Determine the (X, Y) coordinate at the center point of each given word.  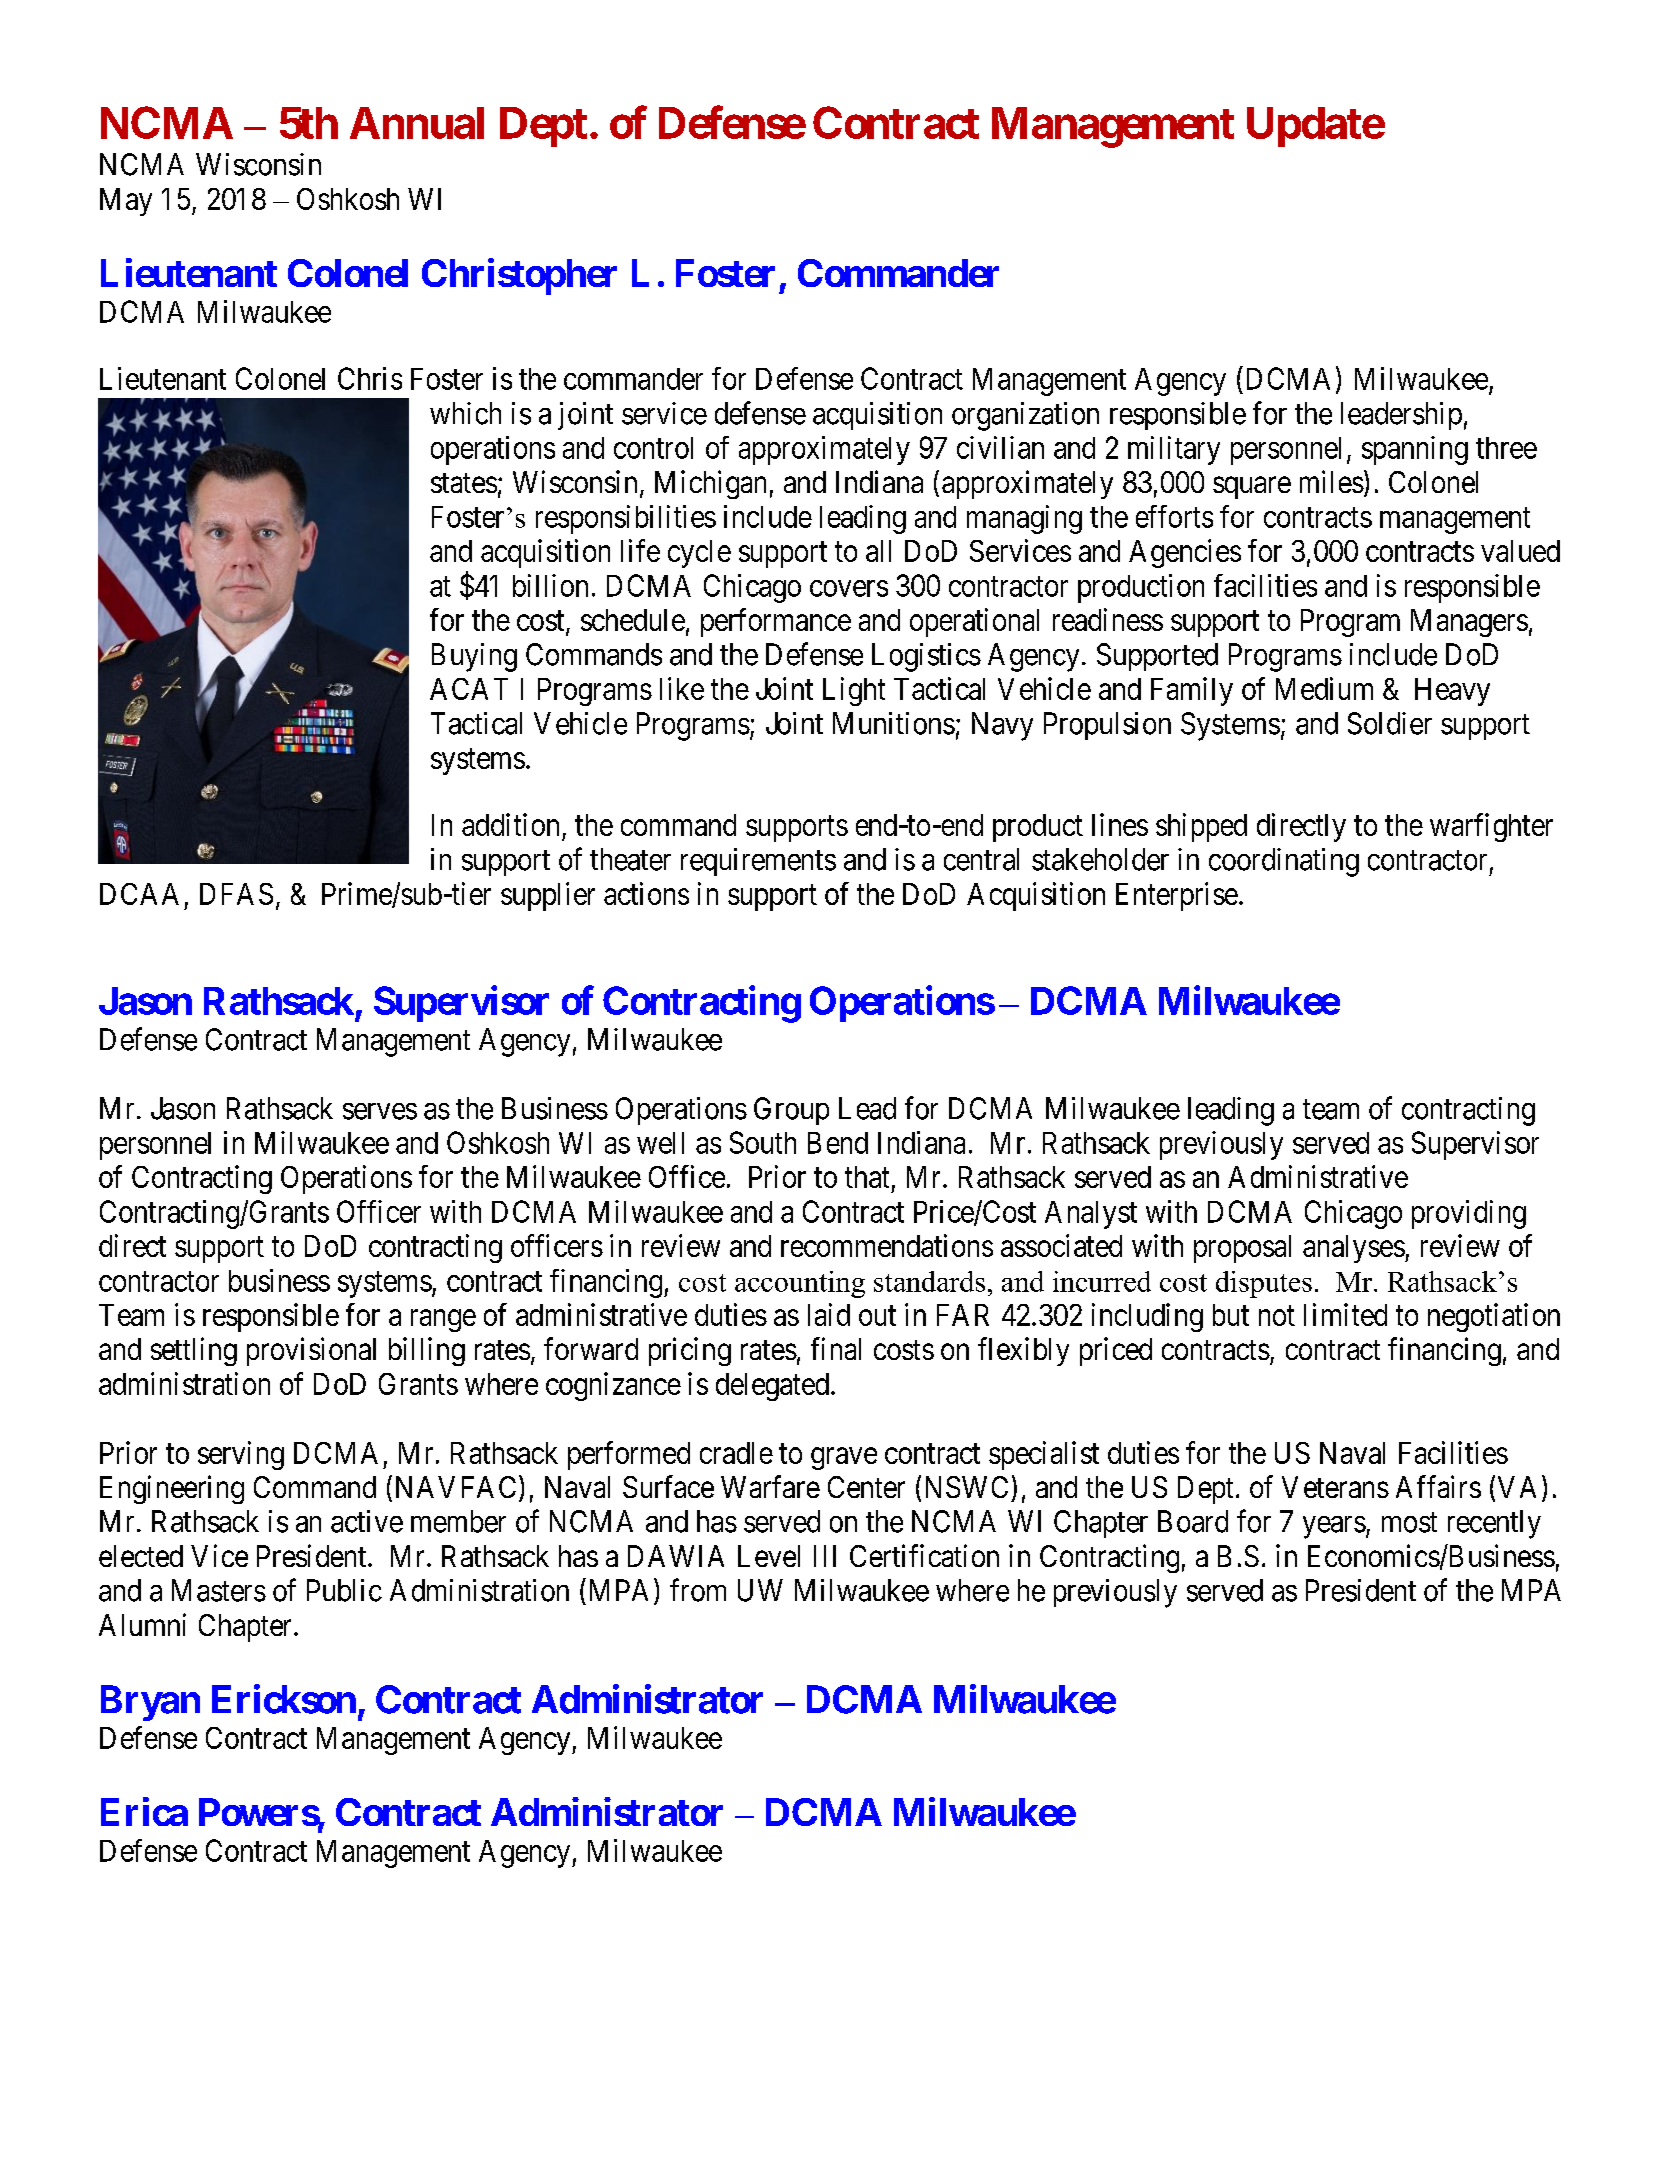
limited (1345, 1314)
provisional (311, 1351)
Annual (417, 123)
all (878, 551)
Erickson (284, 1699)
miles (1332, 481)
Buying (474, 657)
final (836, 1348)
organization (1025, 416)
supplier (548, 896)
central (981, 859)
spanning (1415, 450)
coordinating (1284, 862)
